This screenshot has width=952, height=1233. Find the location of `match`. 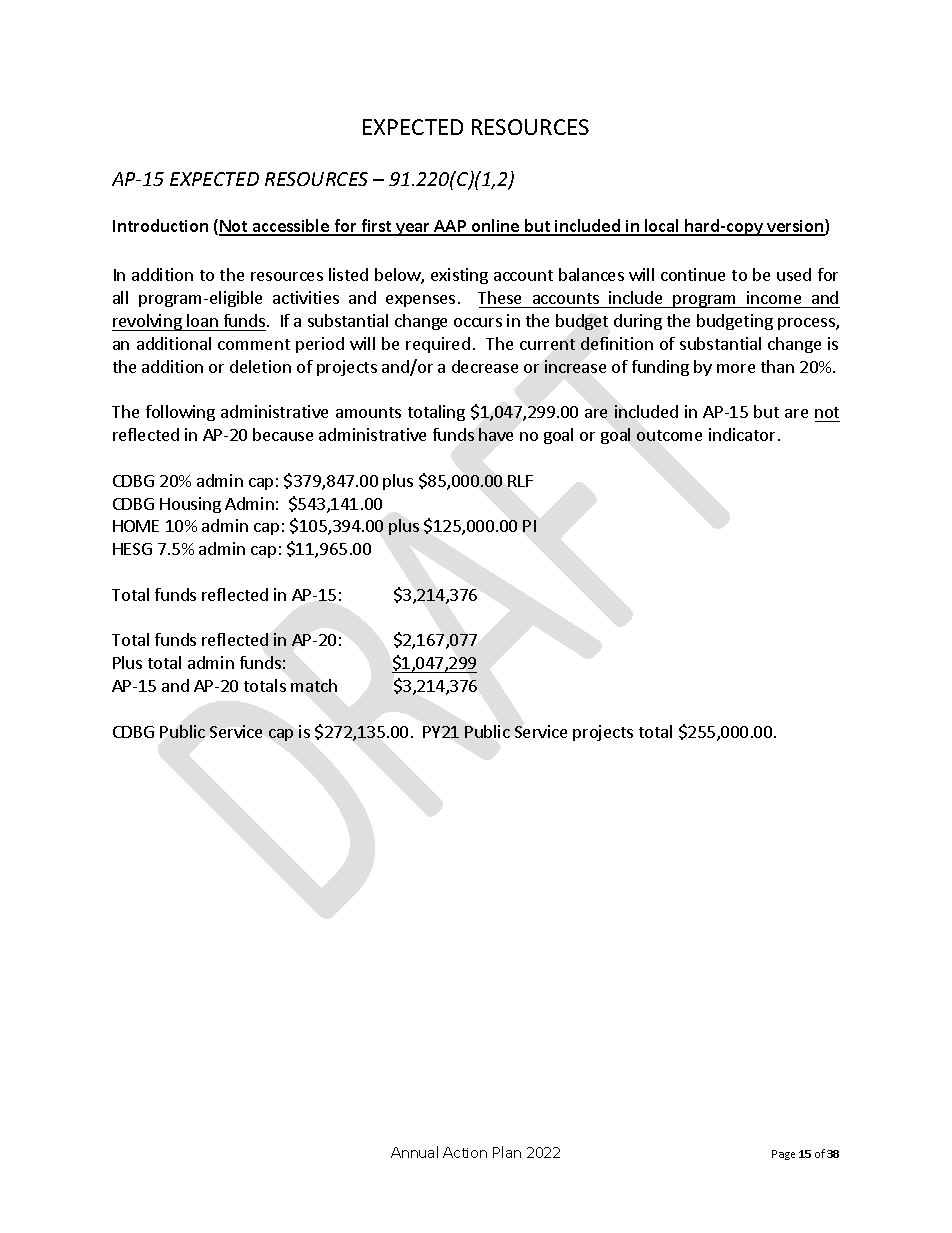

match is located at coordinates (314, 685).
